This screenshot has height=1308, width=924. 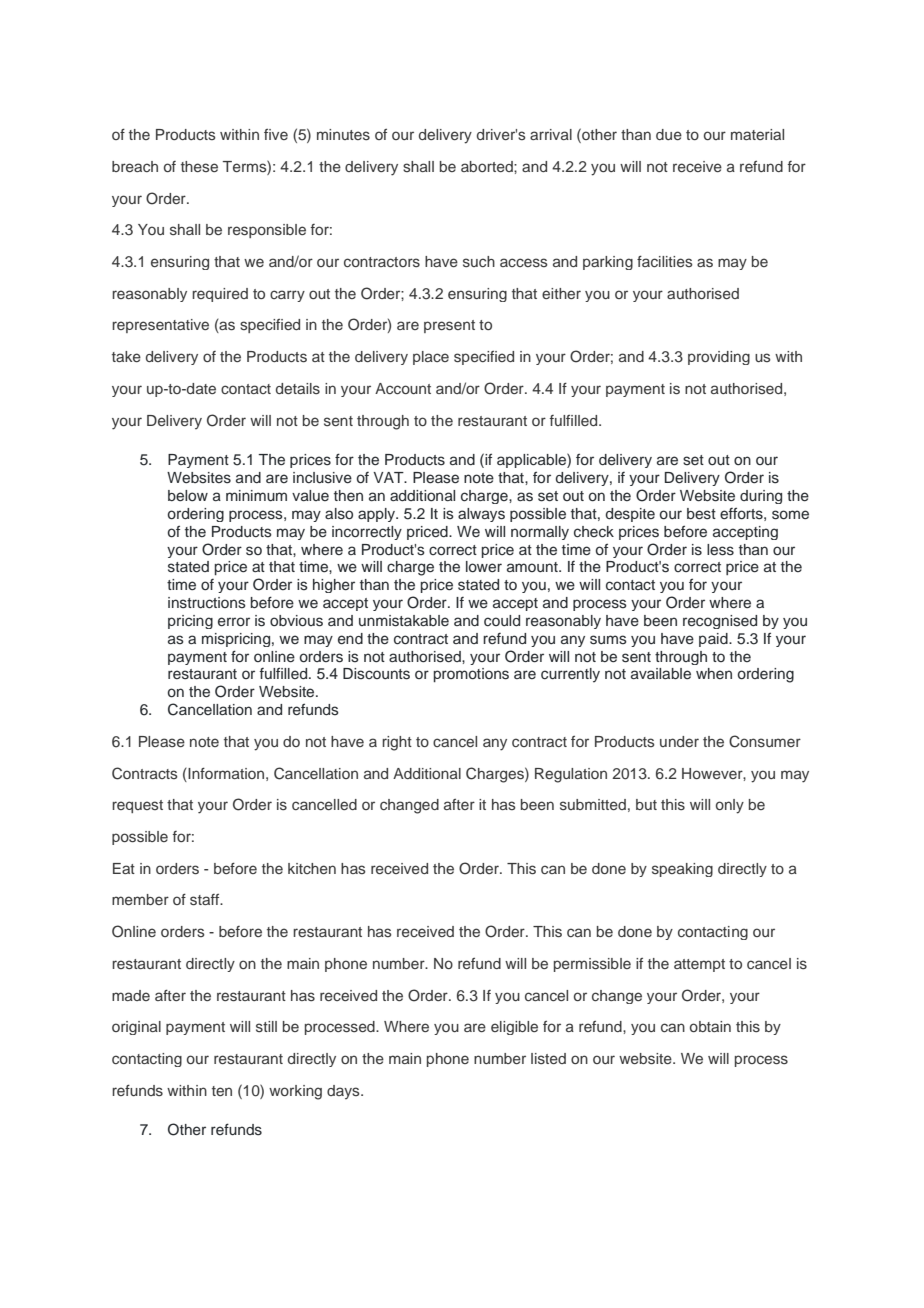 I want to click on obtain, so click(x=710, y=1026).
